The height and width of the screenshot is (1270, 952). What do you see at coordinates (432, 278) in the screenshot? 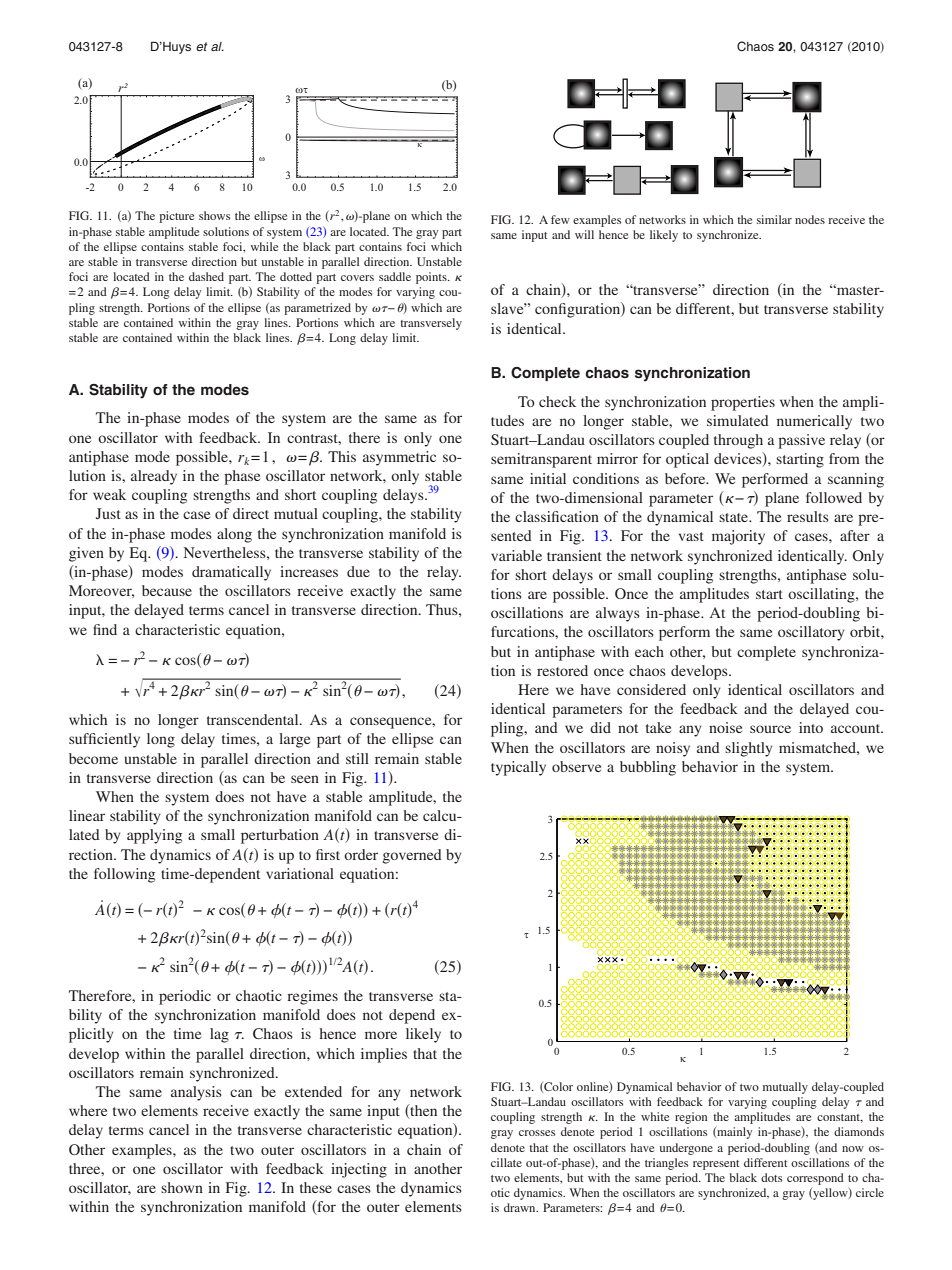
I see `points` at bounding box center [432, 278].
